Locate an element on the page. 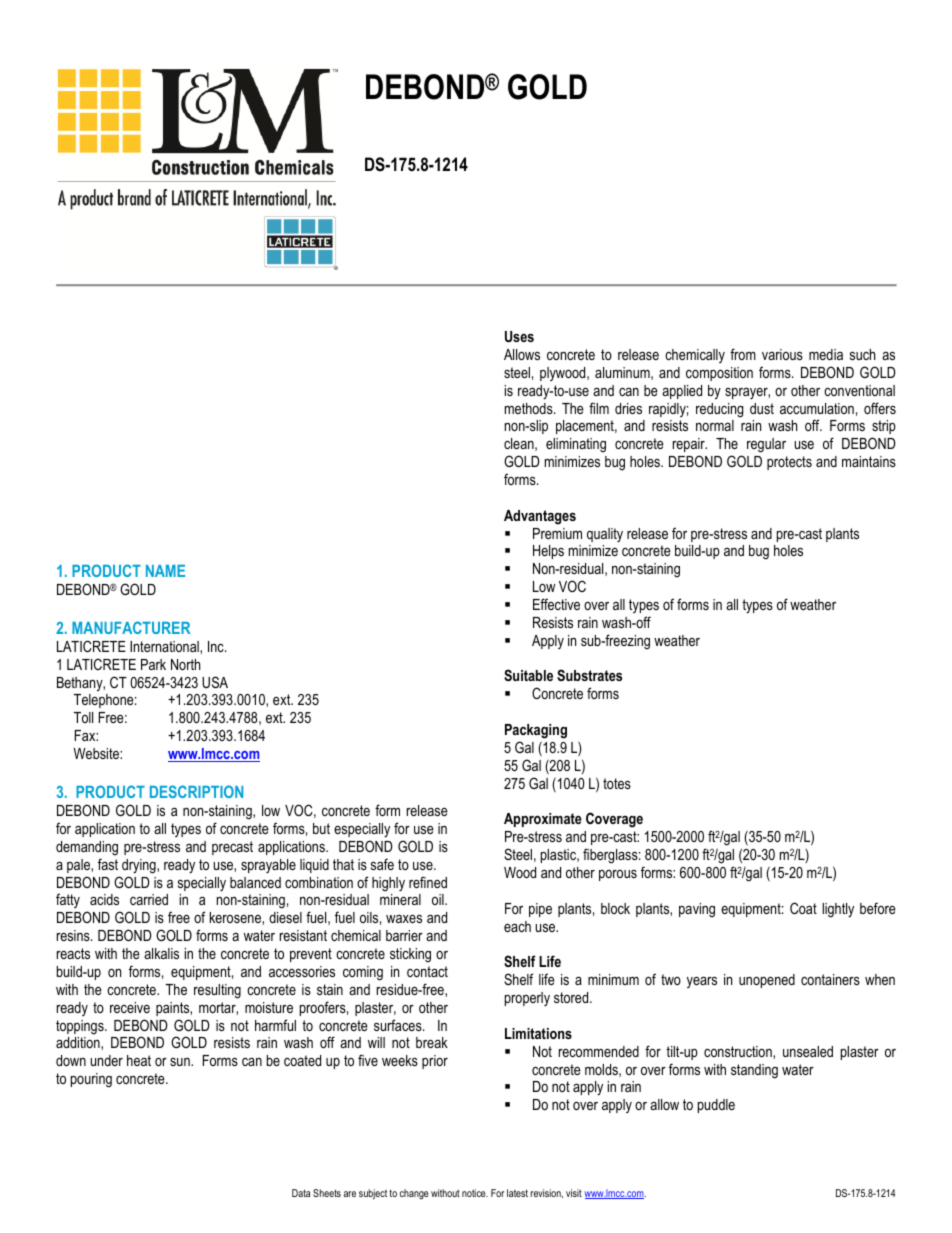 The width and height of the page is (952, 1233). methods is located at coordinates (530, 408).
